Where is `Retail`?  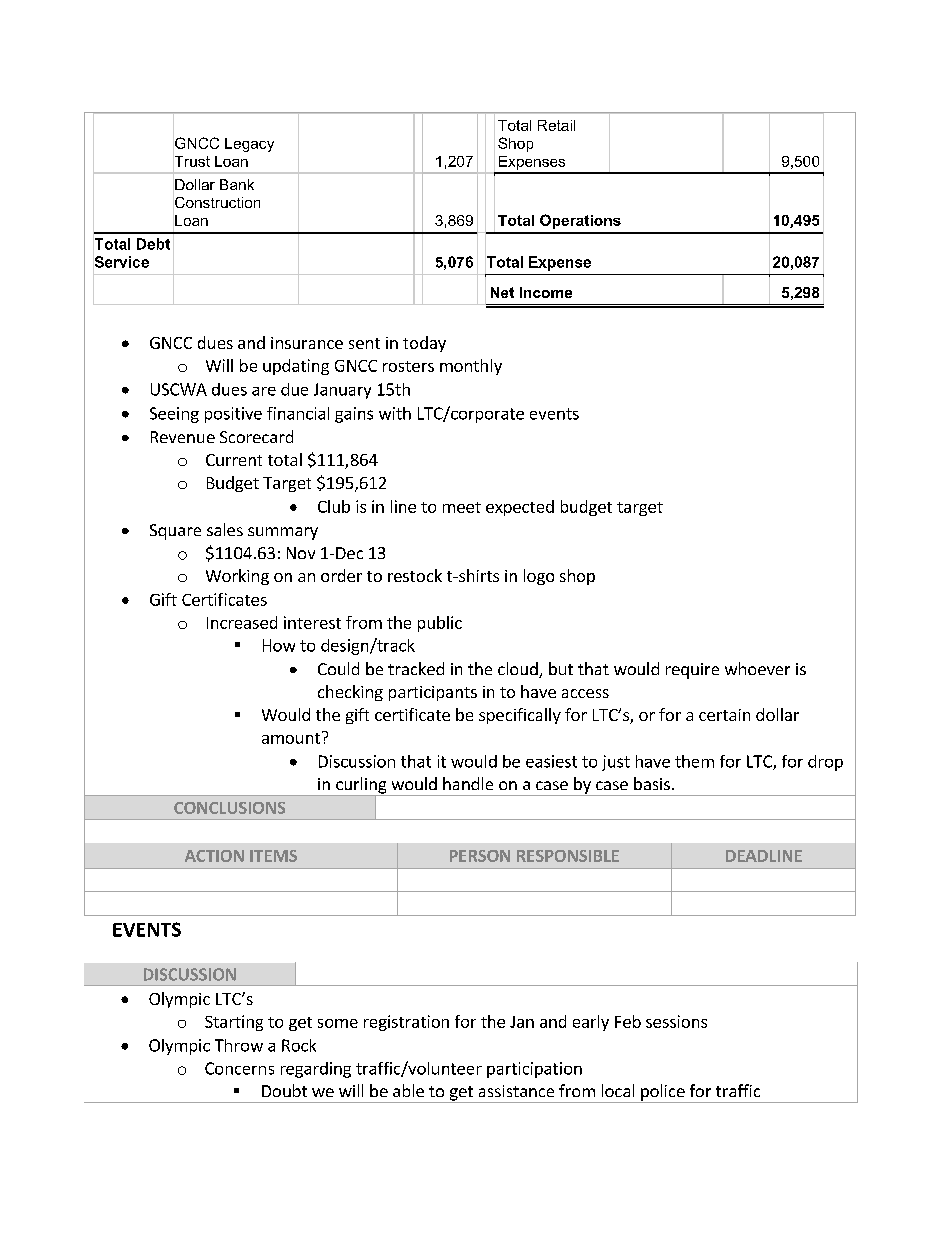 Retail is located at coordinates (556, 125).
